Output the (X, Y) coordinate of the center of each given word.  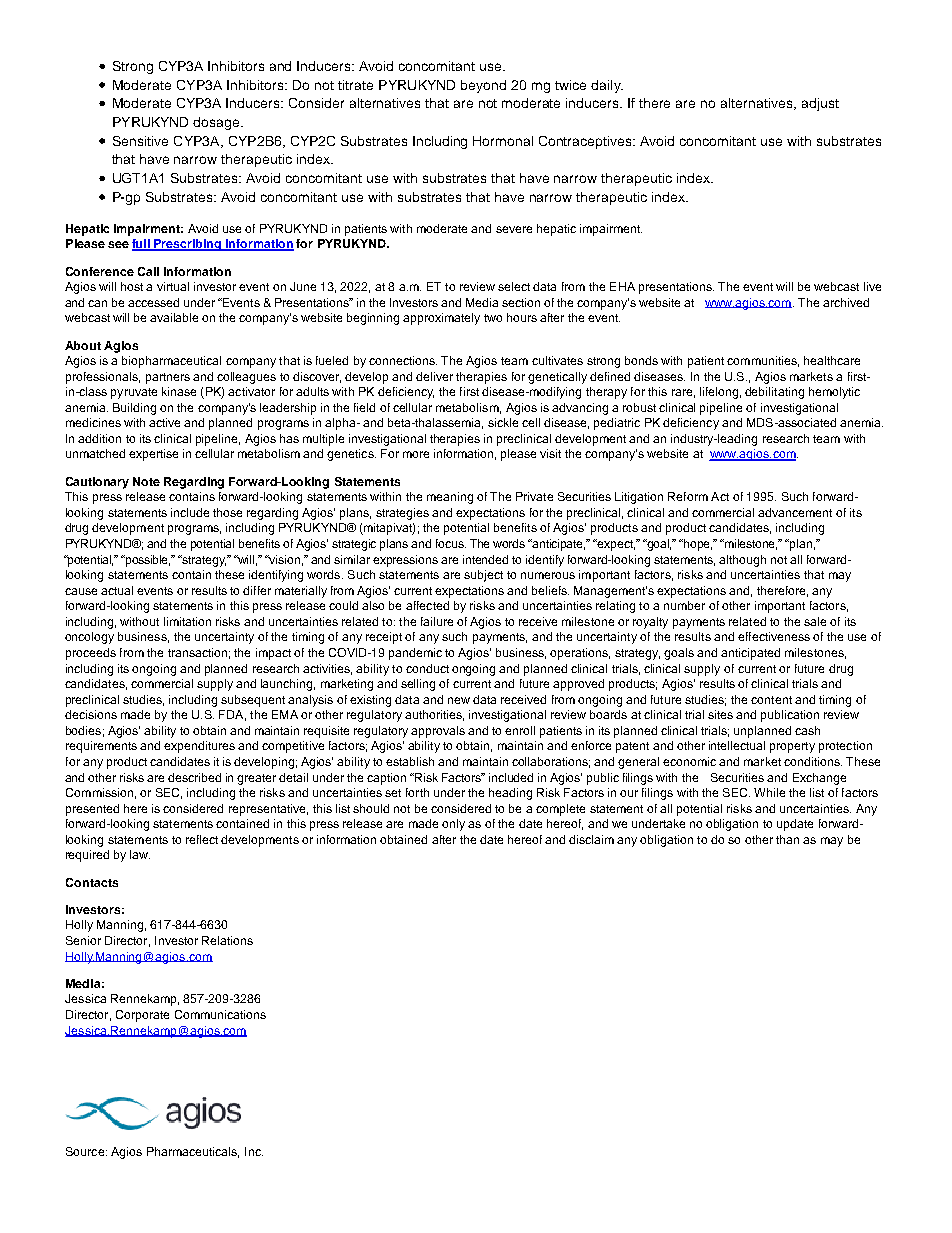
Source (86, 1151)
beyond (483, 86)
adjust (820, 104)
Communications (220, 1014)
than (787, 839)
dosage (217, 123)
